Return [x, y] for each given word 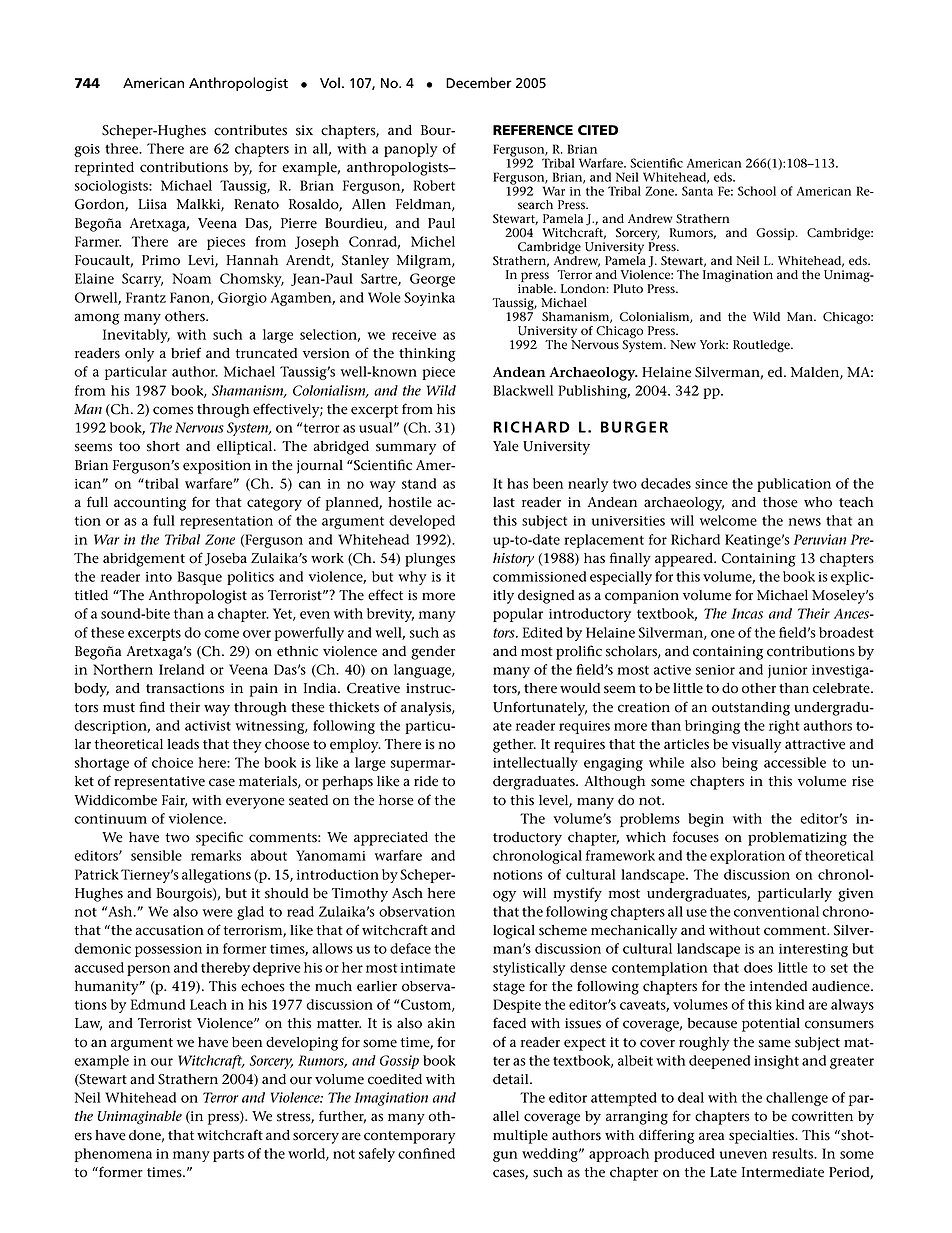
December [479, 83]
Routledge [762, 346]
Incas [747, 613]
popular [518, 615]
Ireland [181, 669]
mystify [577, 894]
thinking [427, 355]
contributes [250, 130]
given [855, 895]
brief [186, 353]
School [757, 191]
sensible [156, 855]
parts [228, 1156]
